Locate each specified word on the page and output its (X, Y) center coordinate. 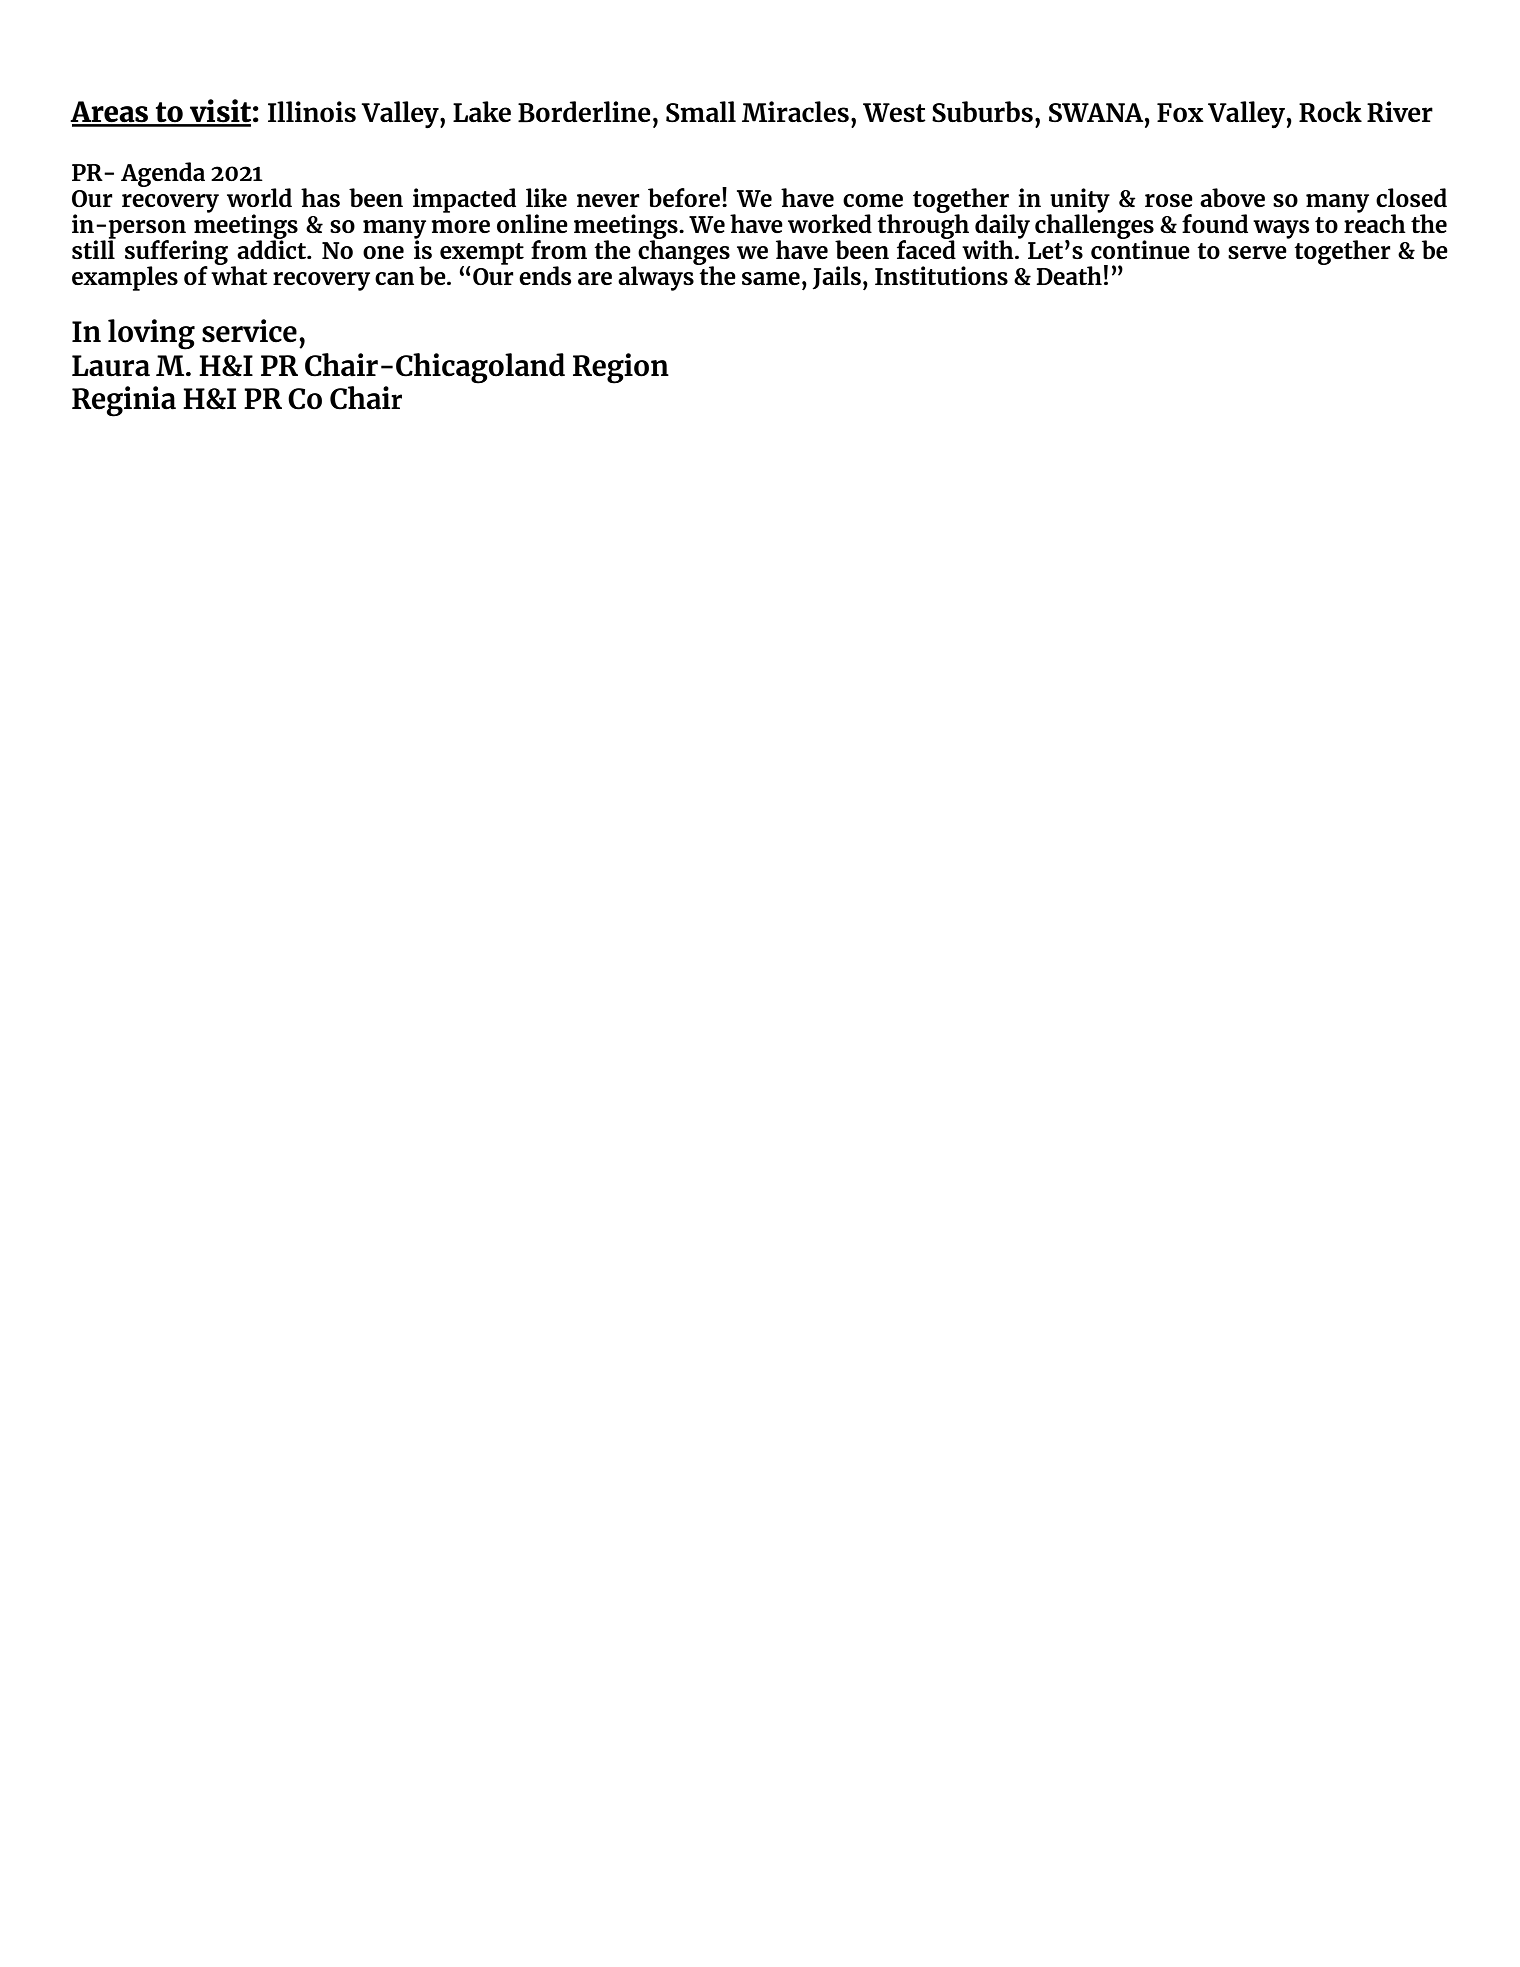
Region (621, 368)
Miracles (795, 112)
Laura (111, 366)
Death (1069, 275)
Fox (1180, 112)
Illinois (312, 111)
